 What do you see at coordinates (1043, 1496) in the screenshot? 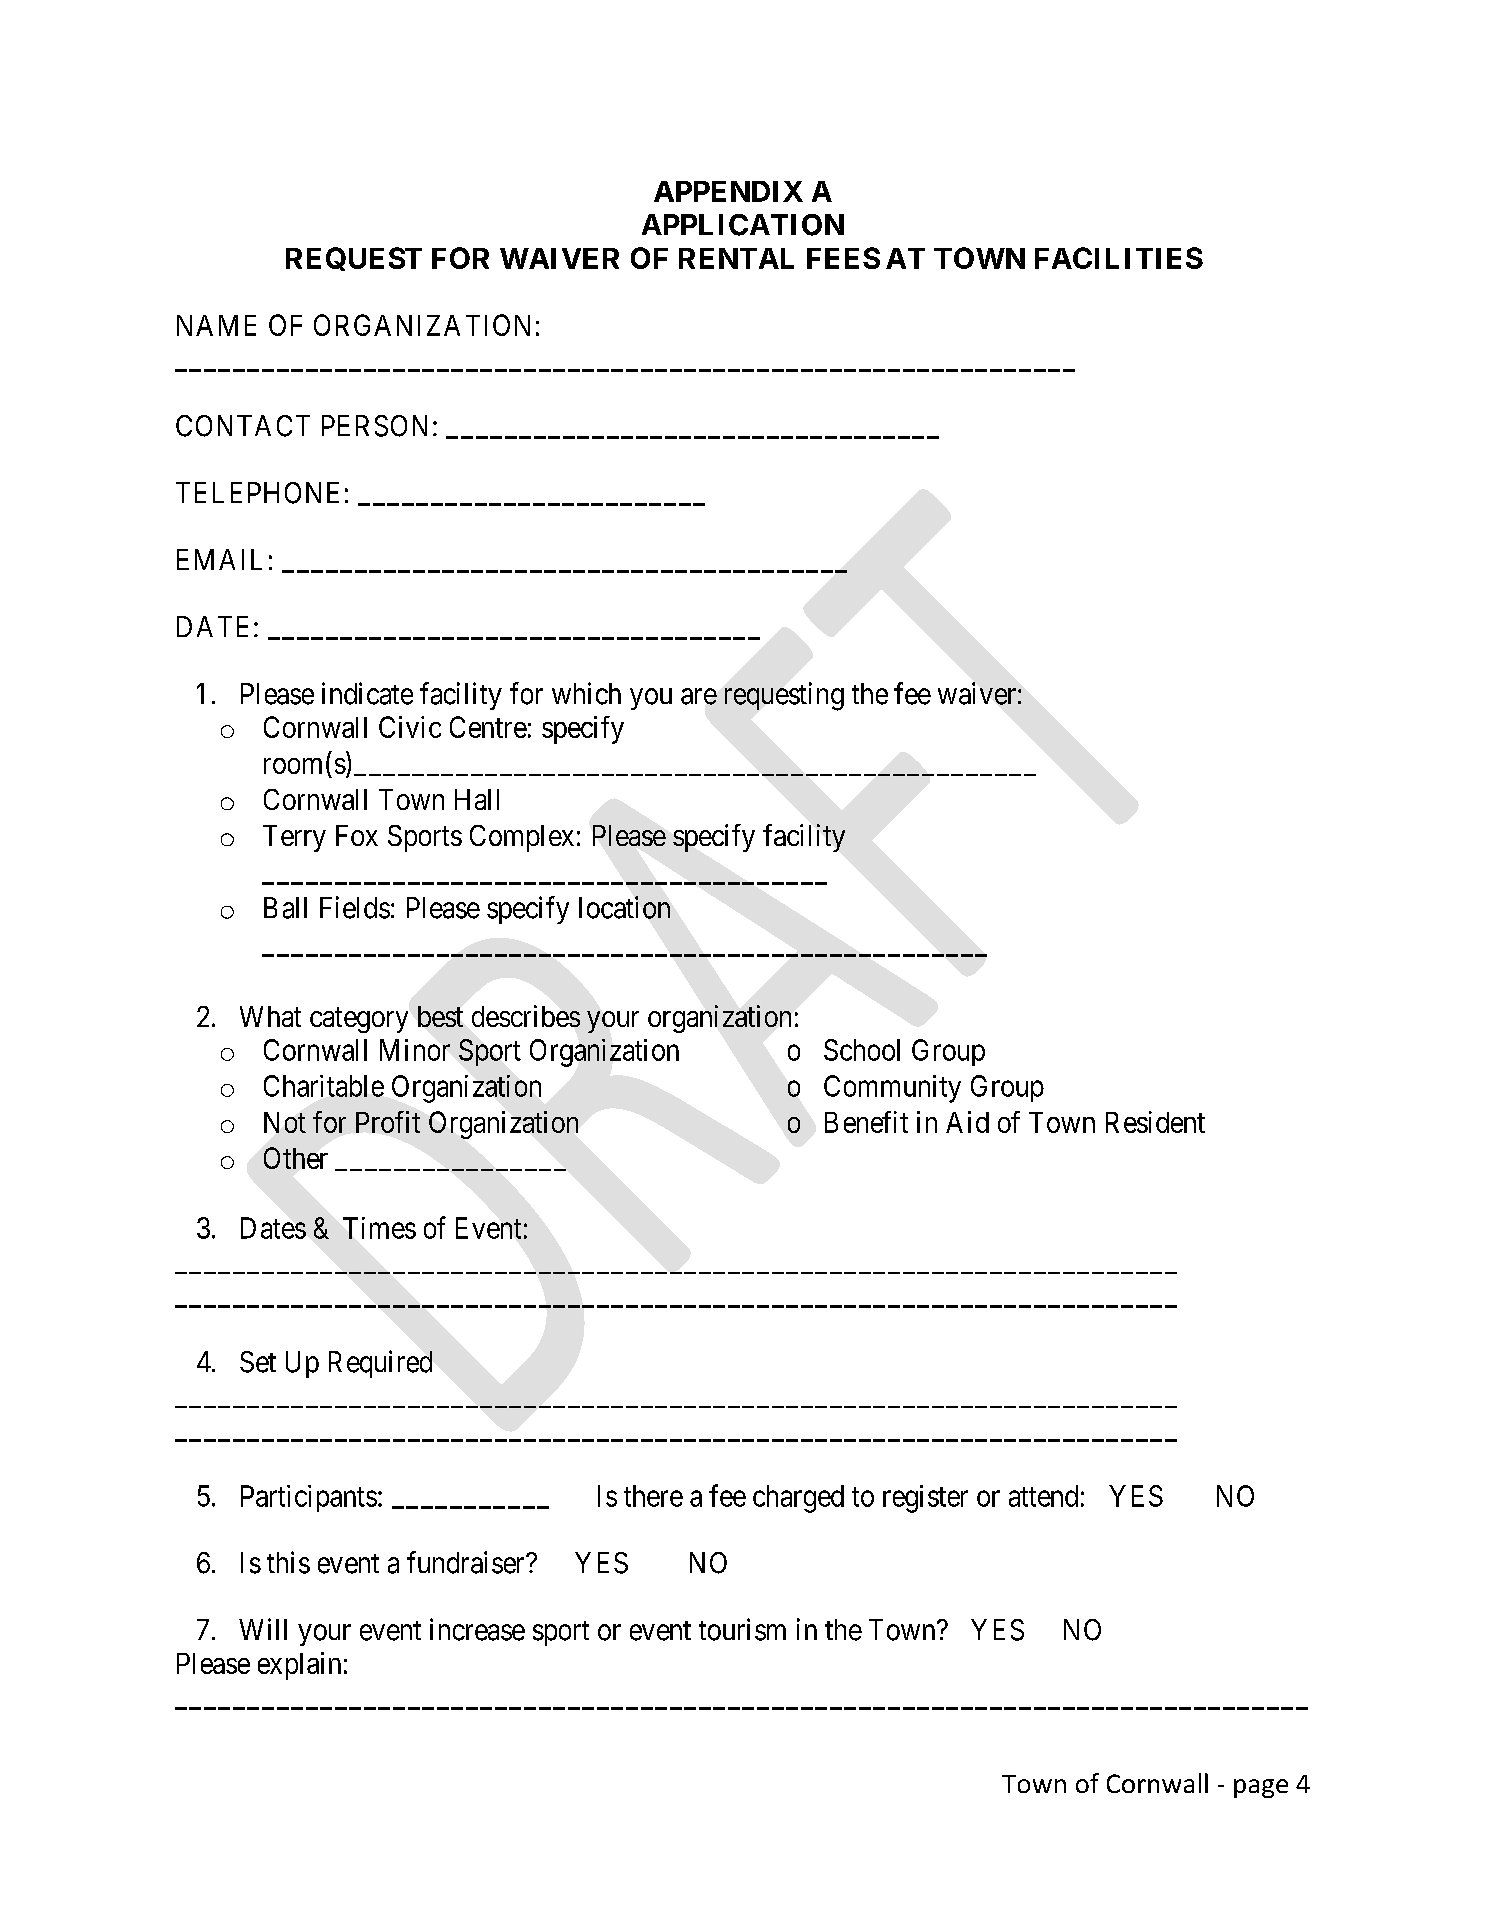
I see `attend` at bounding box center [1043, 1496].
